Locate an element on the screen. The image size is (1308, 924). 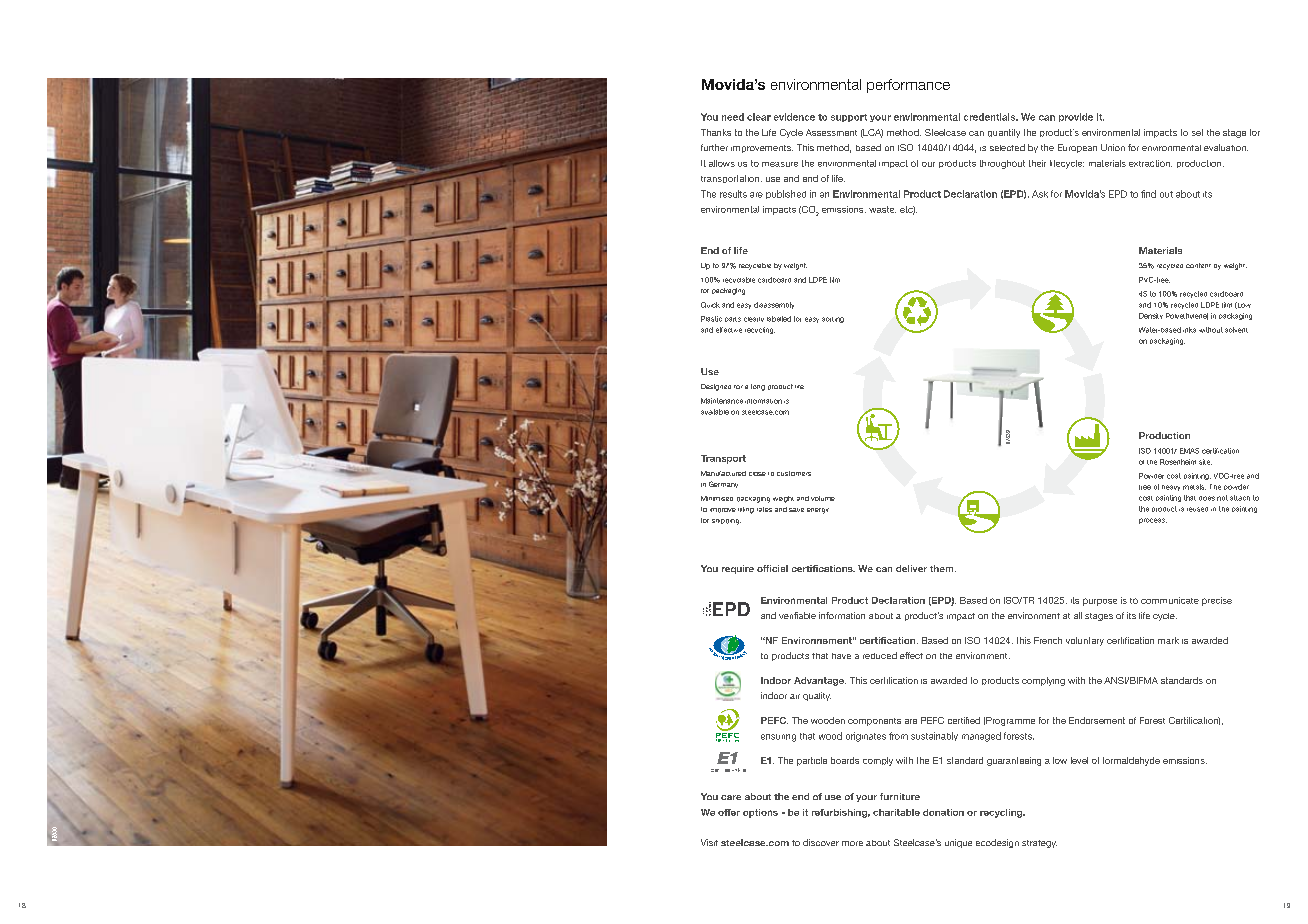
quantify is located at coordinates (1004, 133).
